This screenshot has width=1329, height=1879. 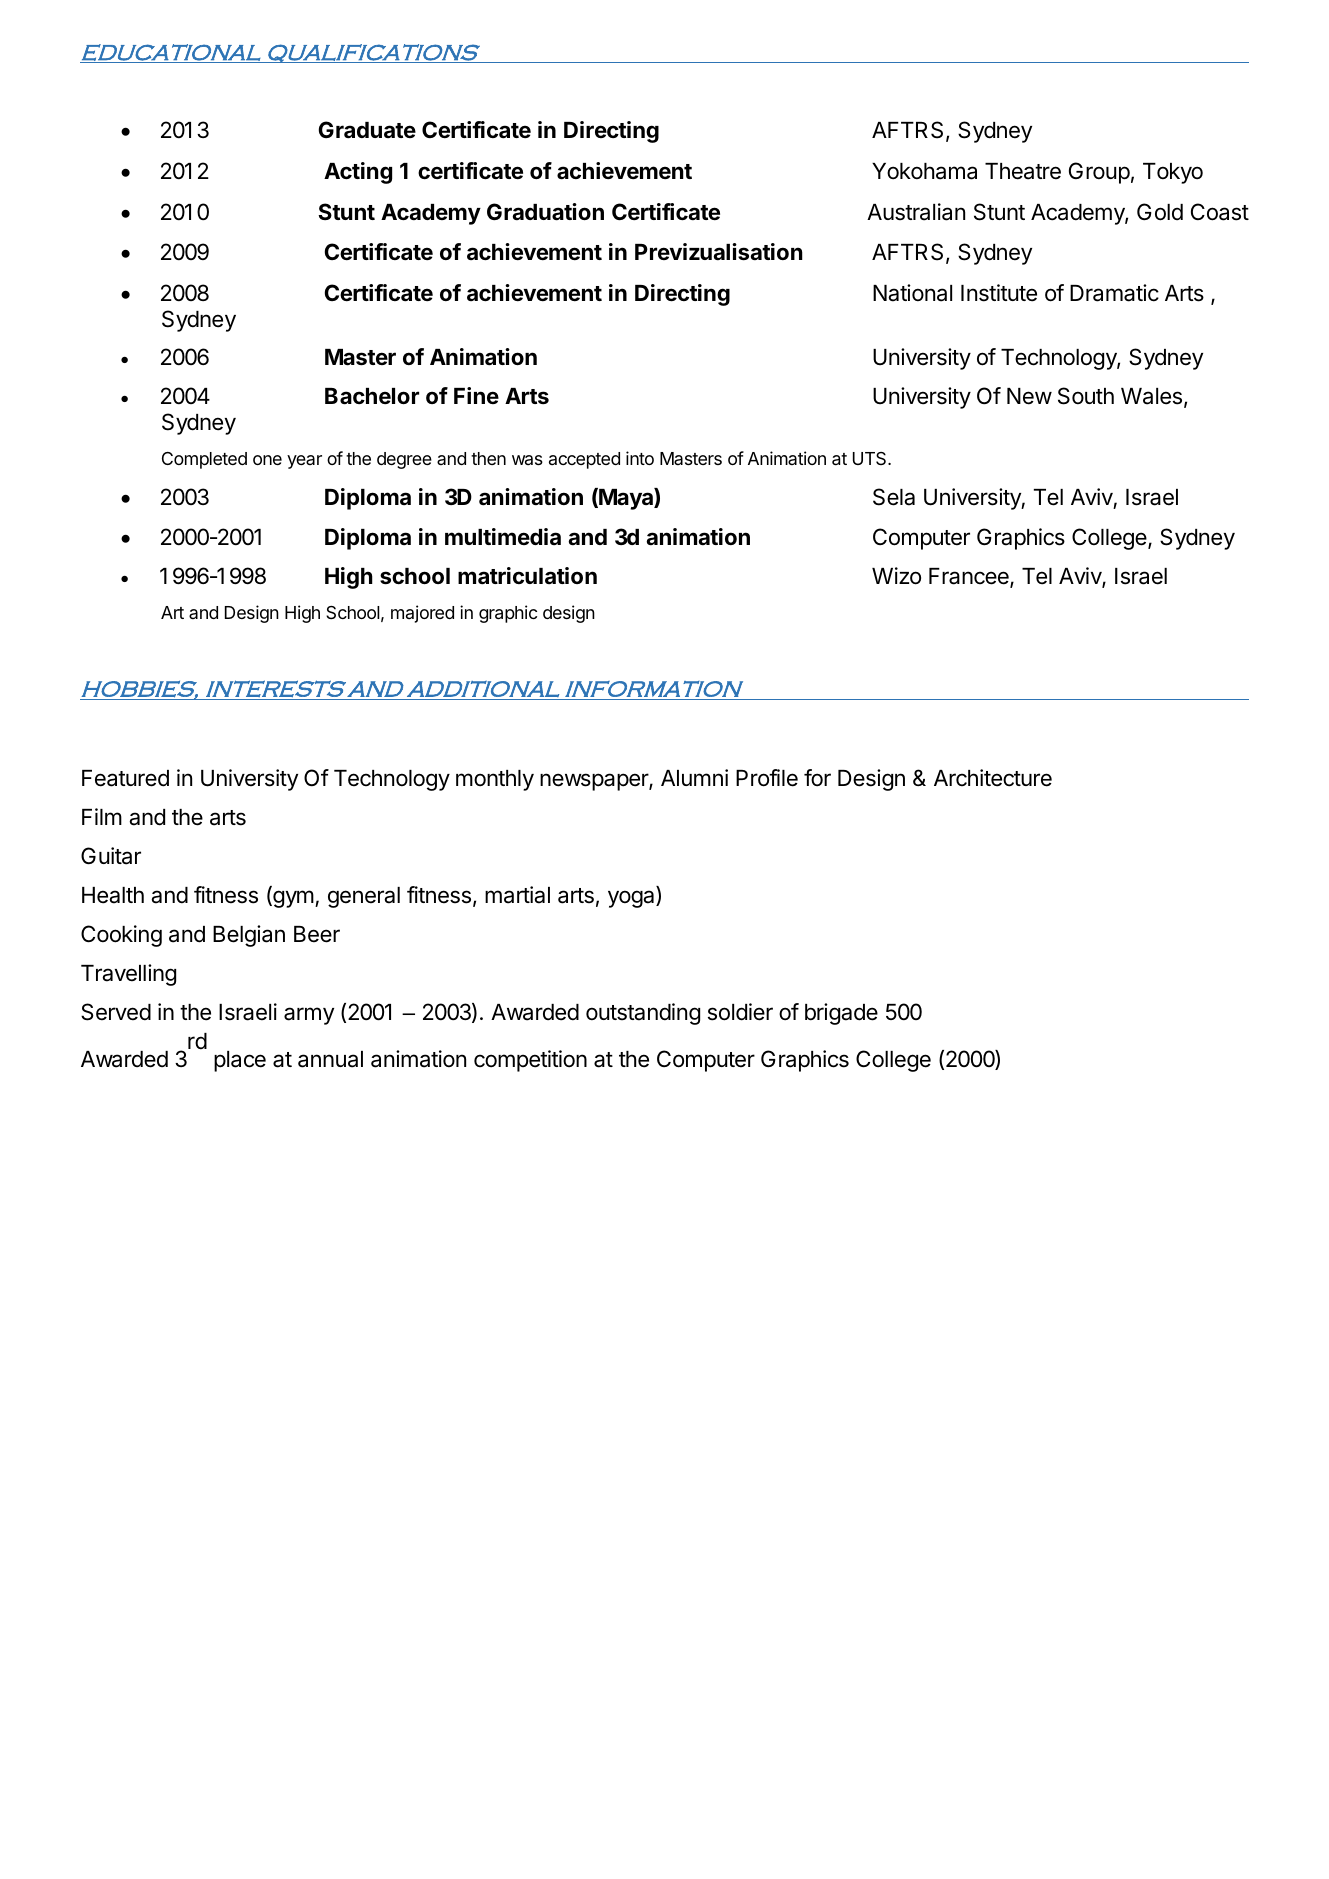 What do you see at coordinates (240, 1061) in the screenshot?
I see `place` at bounding box center [240, 1061].
